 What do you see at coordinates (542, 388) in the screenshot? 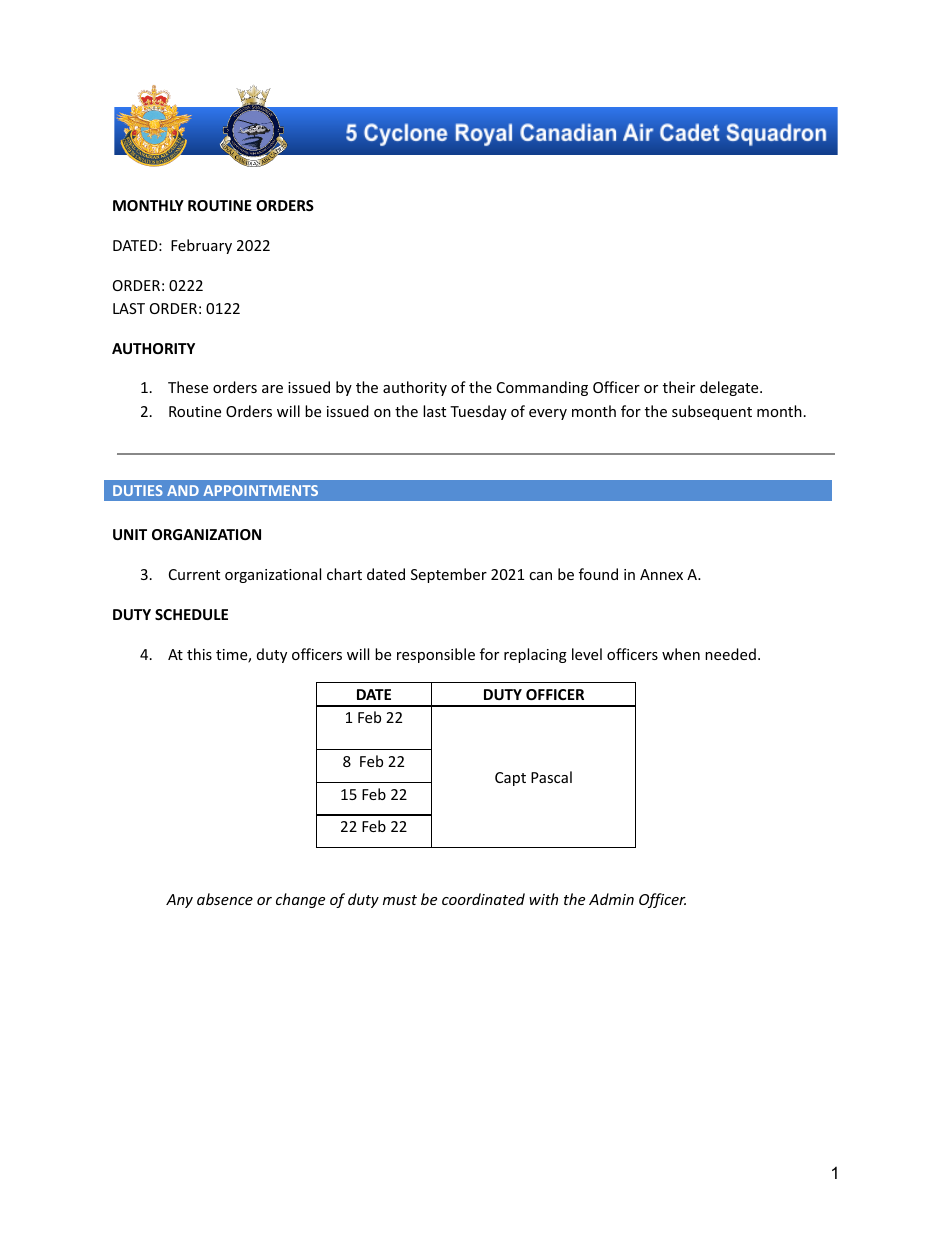
I see `Commanding` at bounding box center [542, 388].
